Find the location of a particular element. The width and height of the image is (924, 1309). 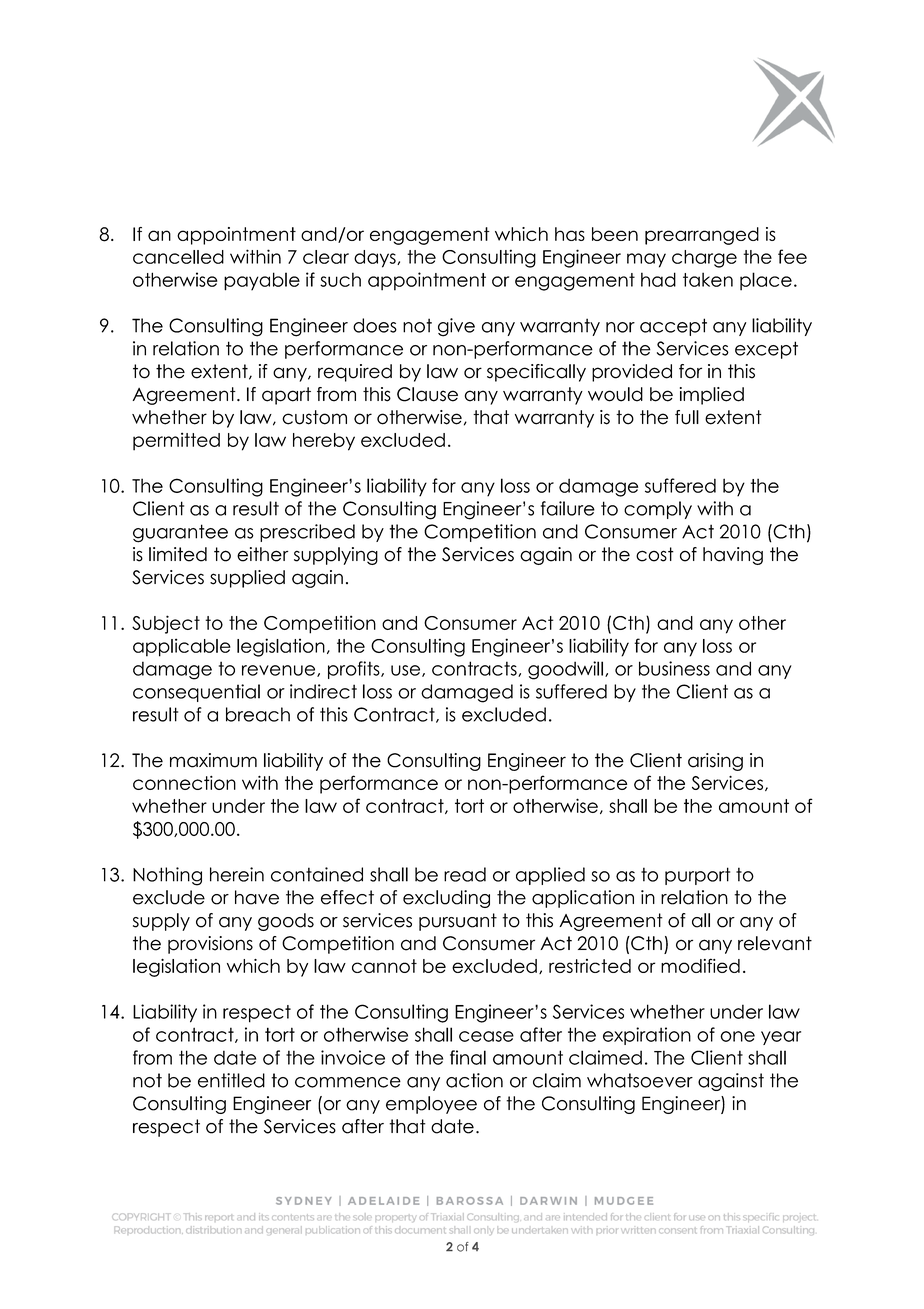

business is located at coordinates (674, 668).
